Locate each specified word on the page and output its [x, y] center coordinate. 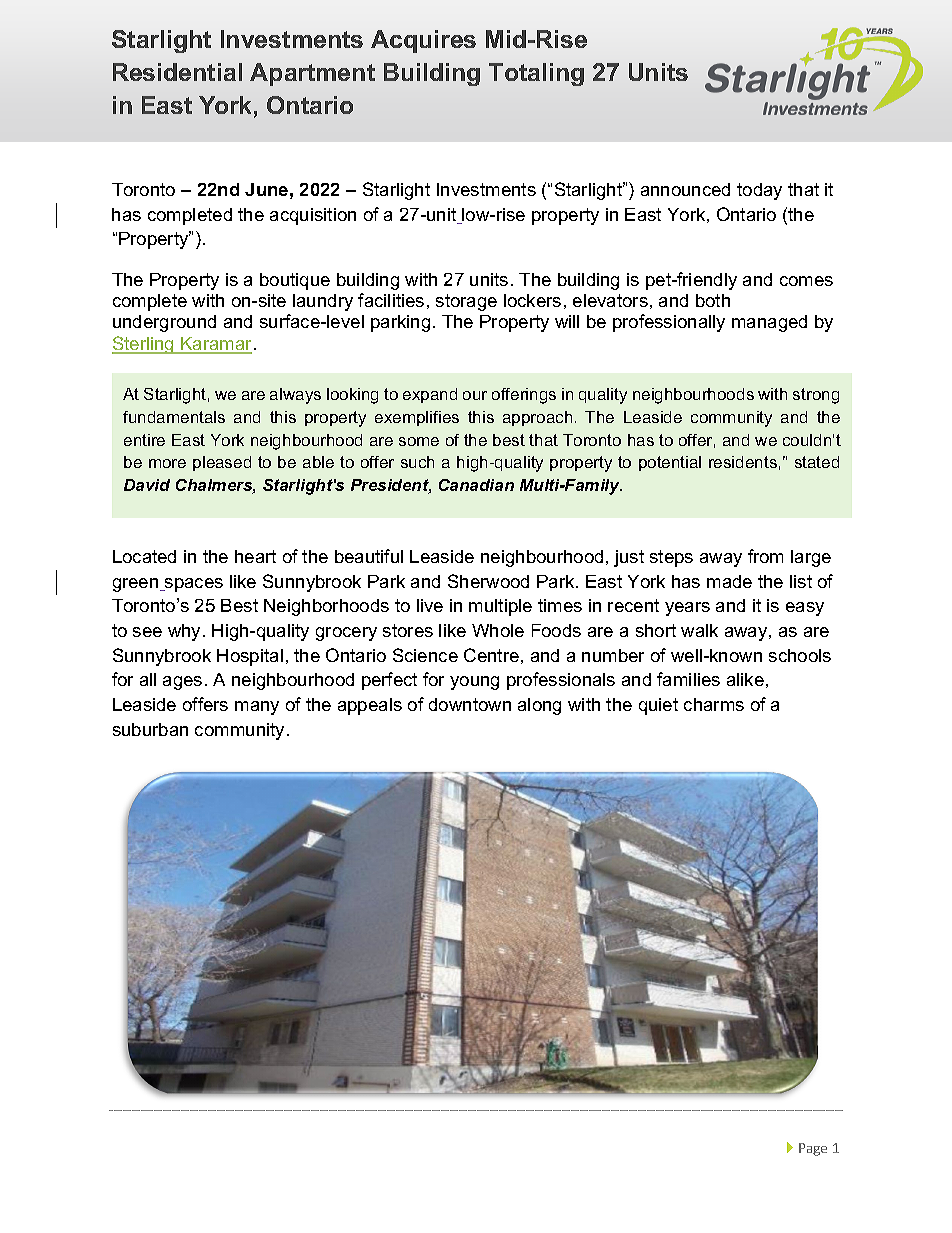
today [759, 191]
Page [813, 1149]
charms [714, 704]
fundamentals [174, 417]
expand [430, 395]
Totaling [536, 74]
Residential [177, 72]
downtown [470, 704]
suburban [150, 729]
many [257, 708]
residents [743, 462]
